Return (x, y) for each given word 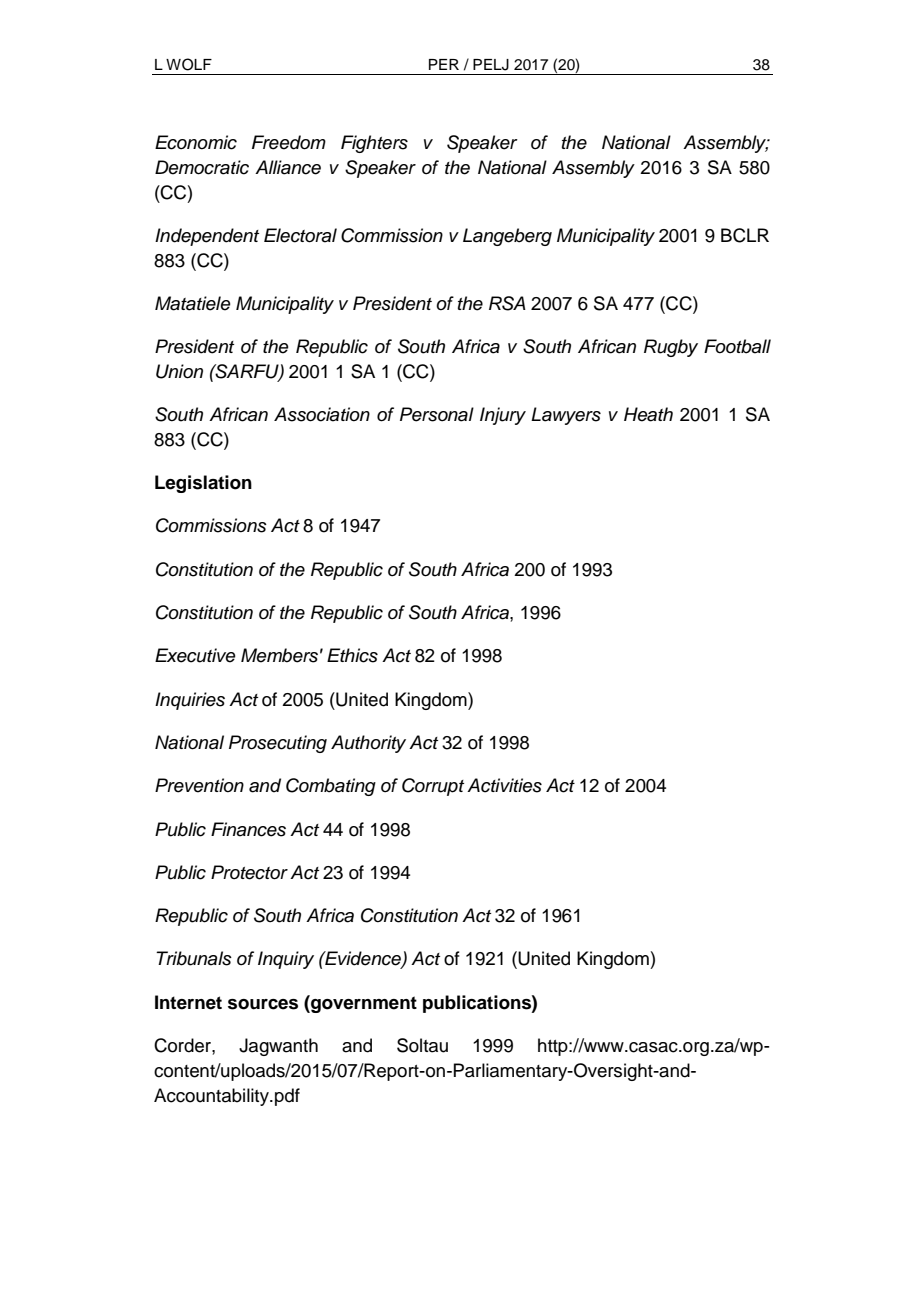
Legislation (203, 484)
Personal (437, 414)
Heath (648, 414)
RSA (507, 303)
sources (263, 1004)
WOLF (189, 64)
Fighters (374, 144)
